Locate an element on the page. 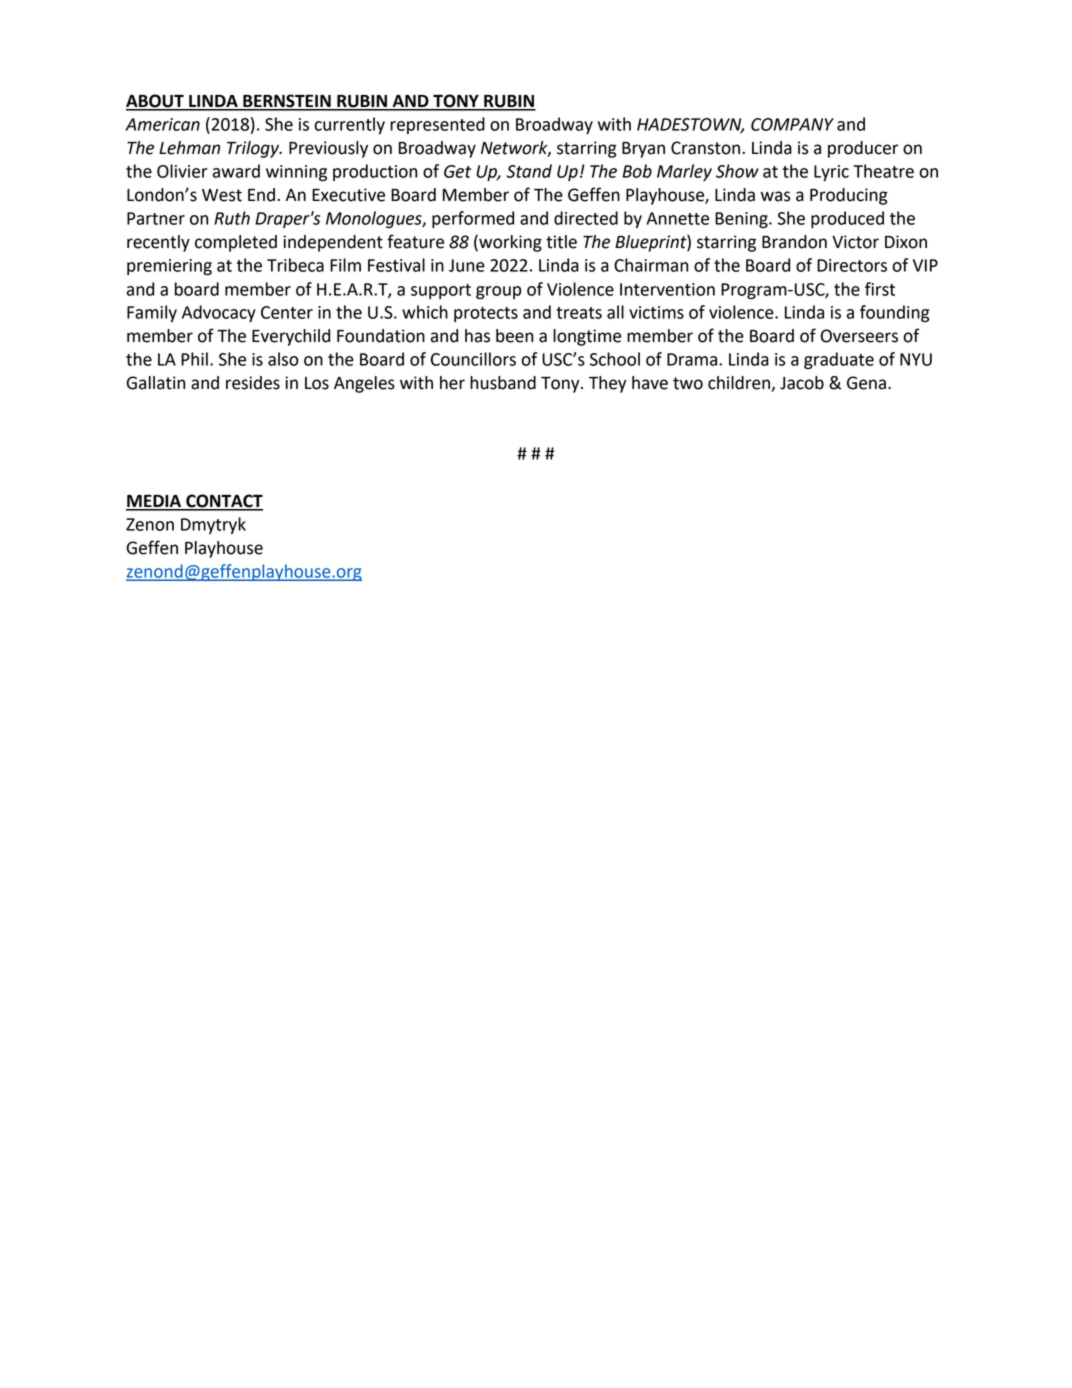 This document has height=1388, width=1072. completed is located at coordinates (236, 243).
